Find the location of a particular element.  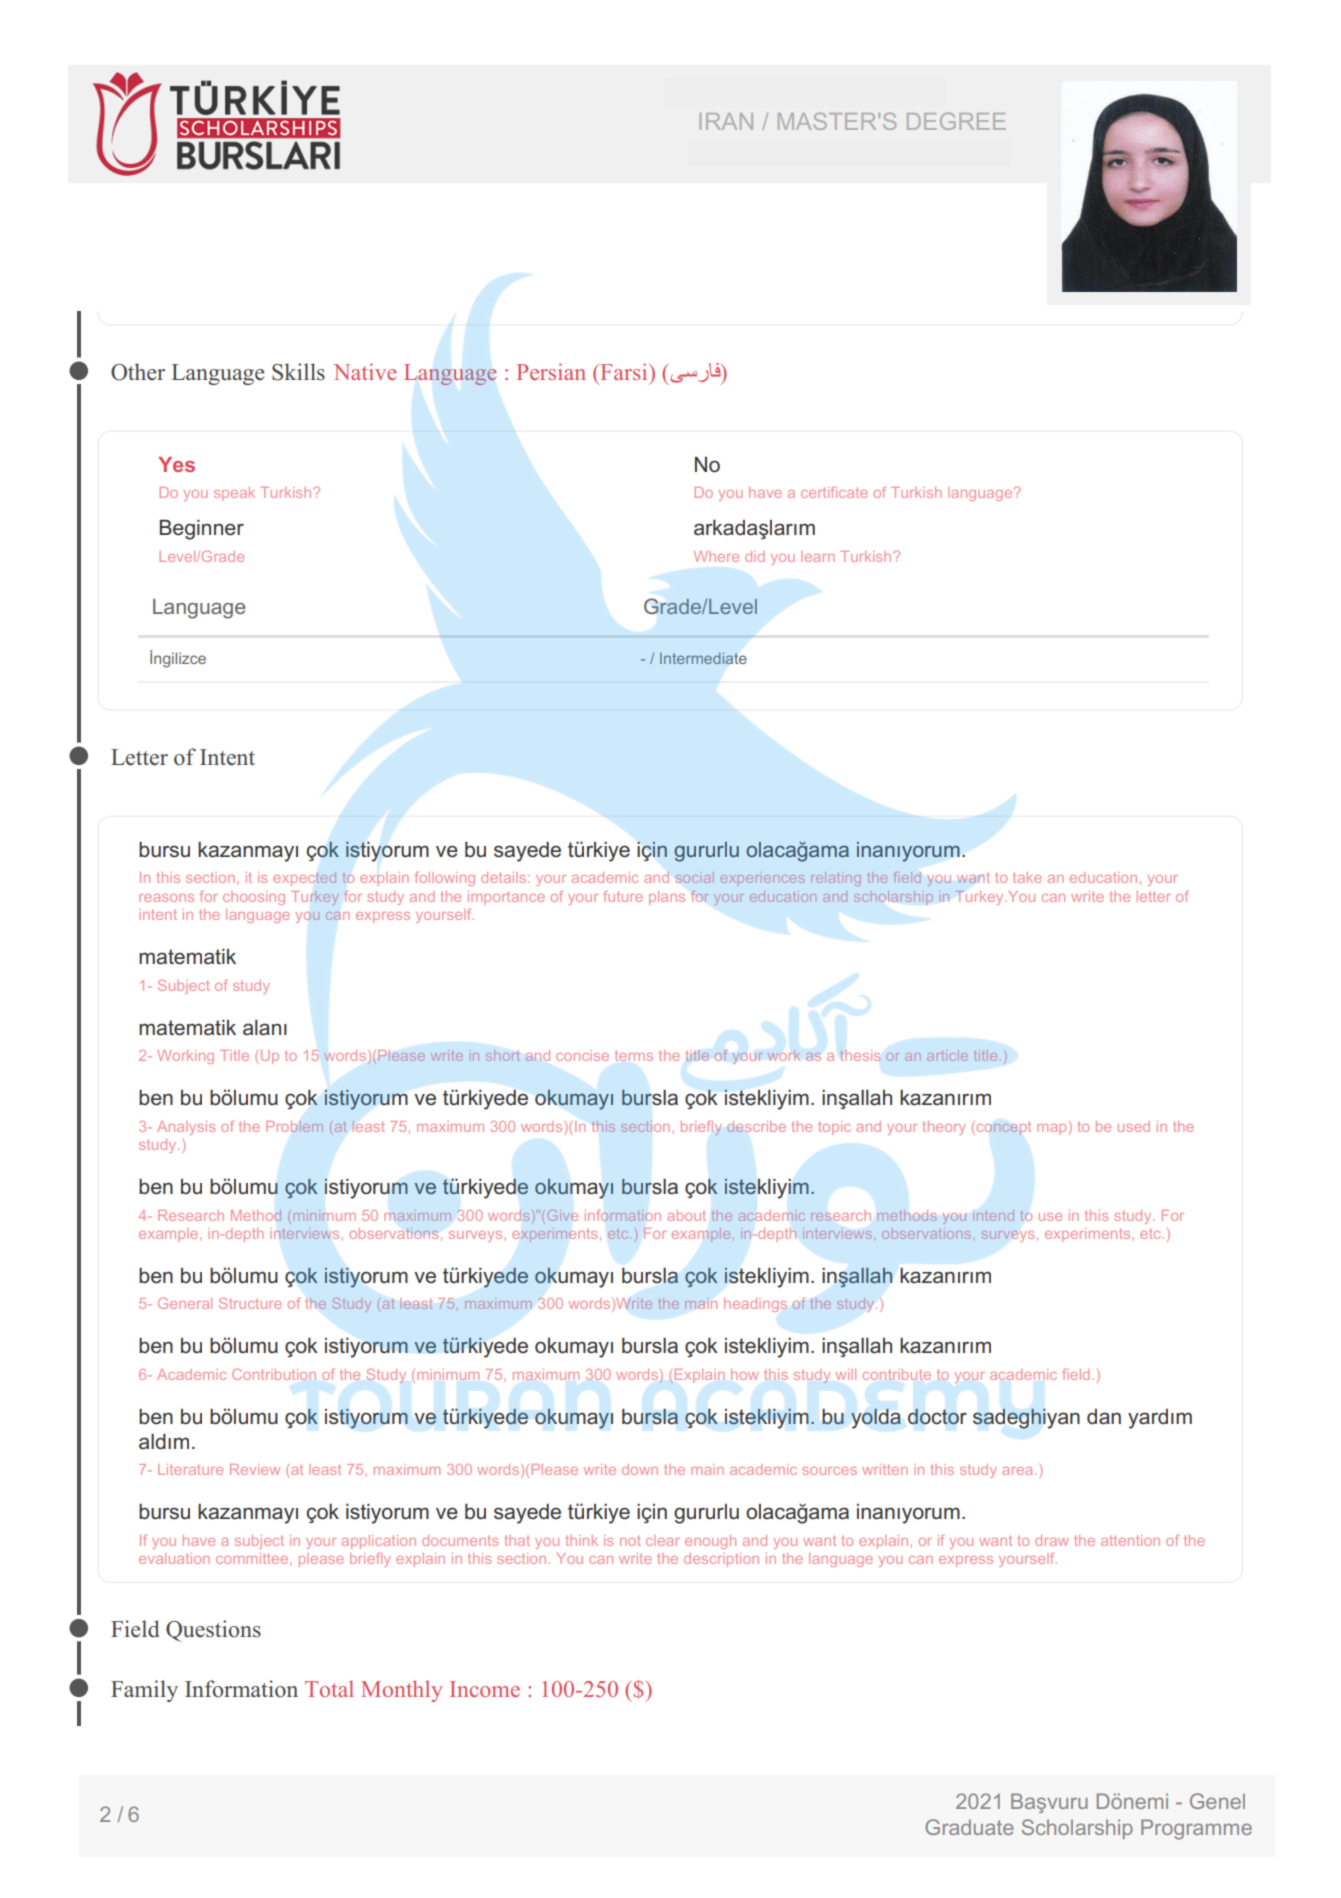

IRAN is located at coordinates (726, 121).
